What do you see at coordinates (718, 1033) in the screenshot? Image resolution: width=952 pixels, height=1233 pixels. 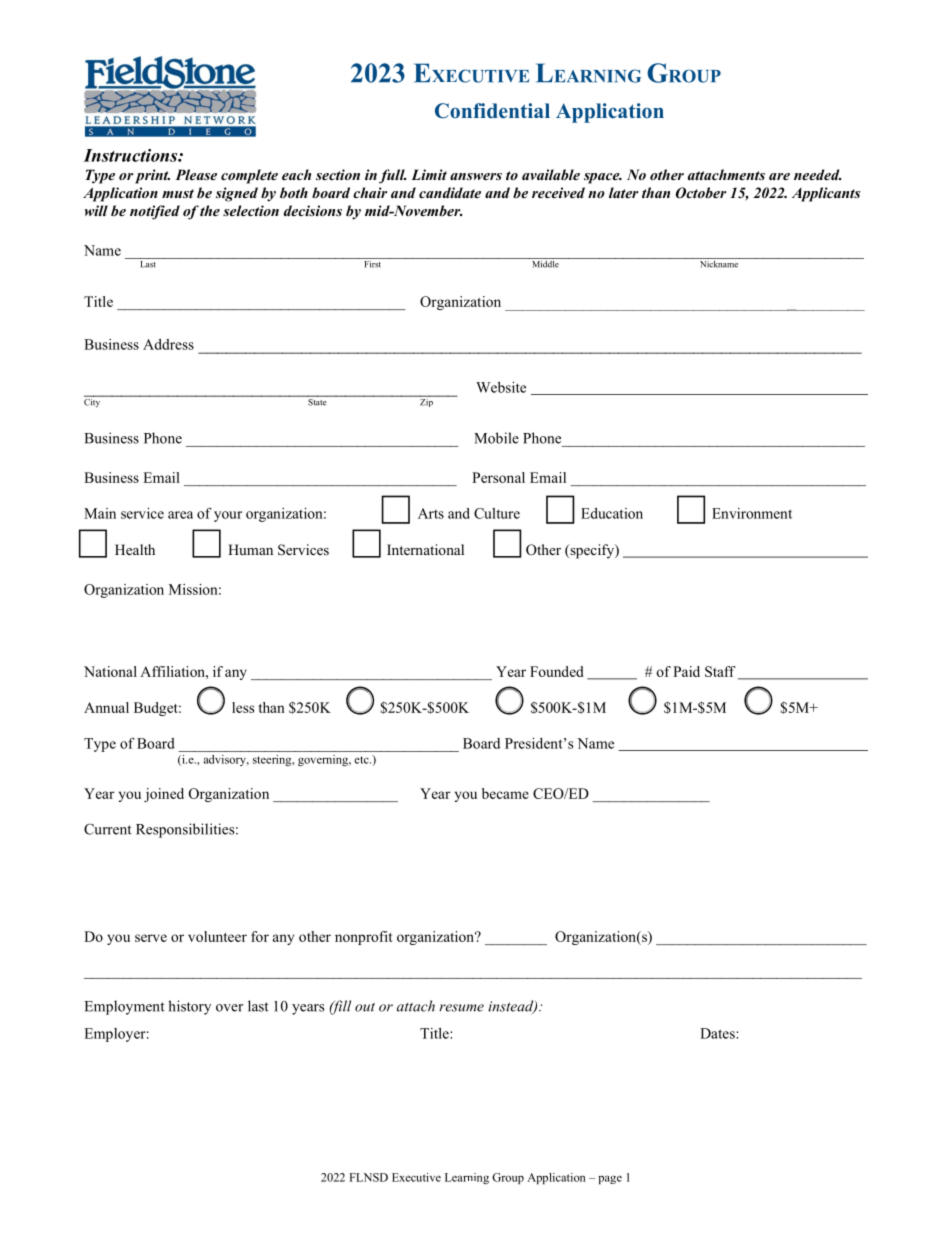 I see `Dates` at bounding box center [718, 1033].
